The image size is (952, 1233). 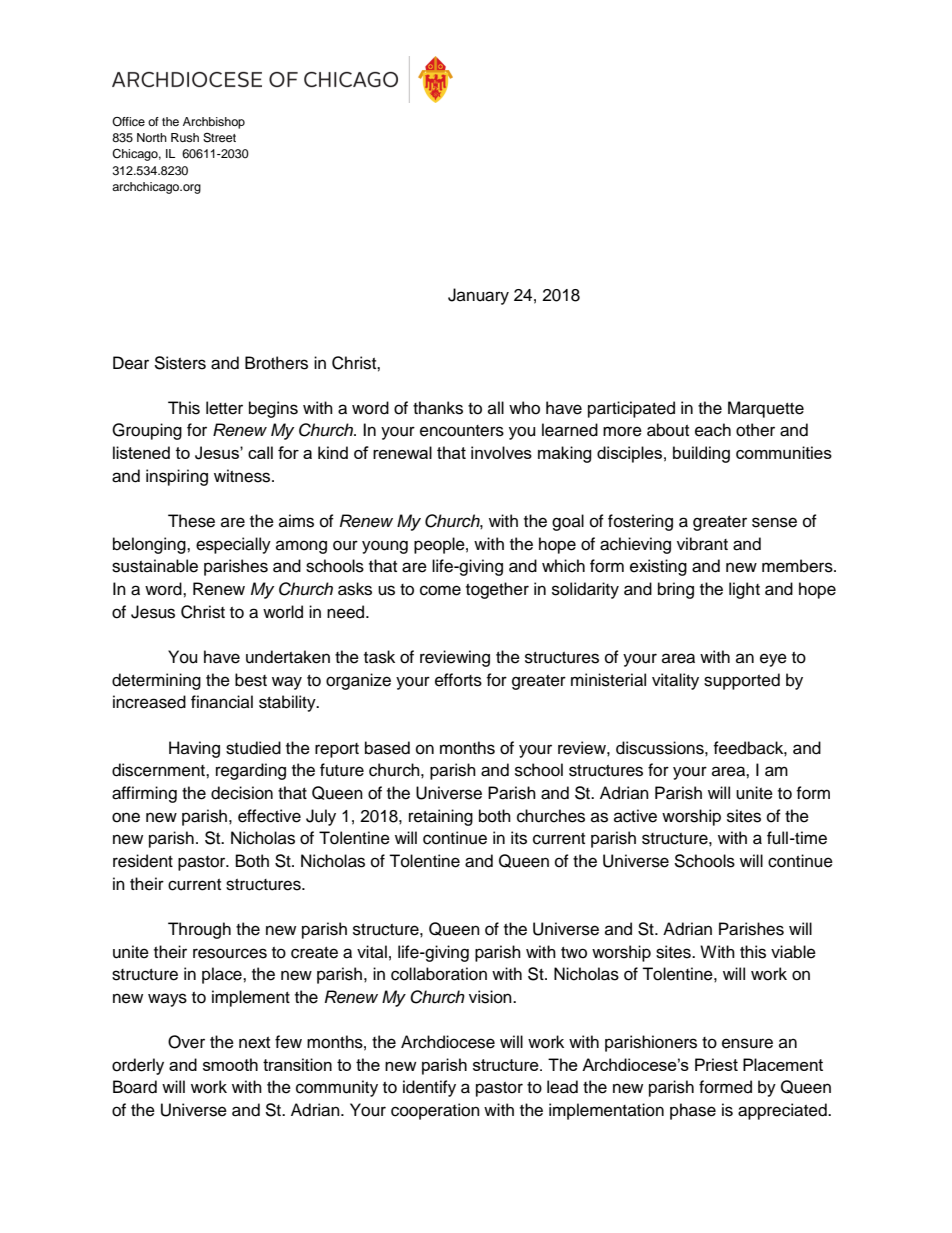 I want to click on January, so click(x=478, y=296).
